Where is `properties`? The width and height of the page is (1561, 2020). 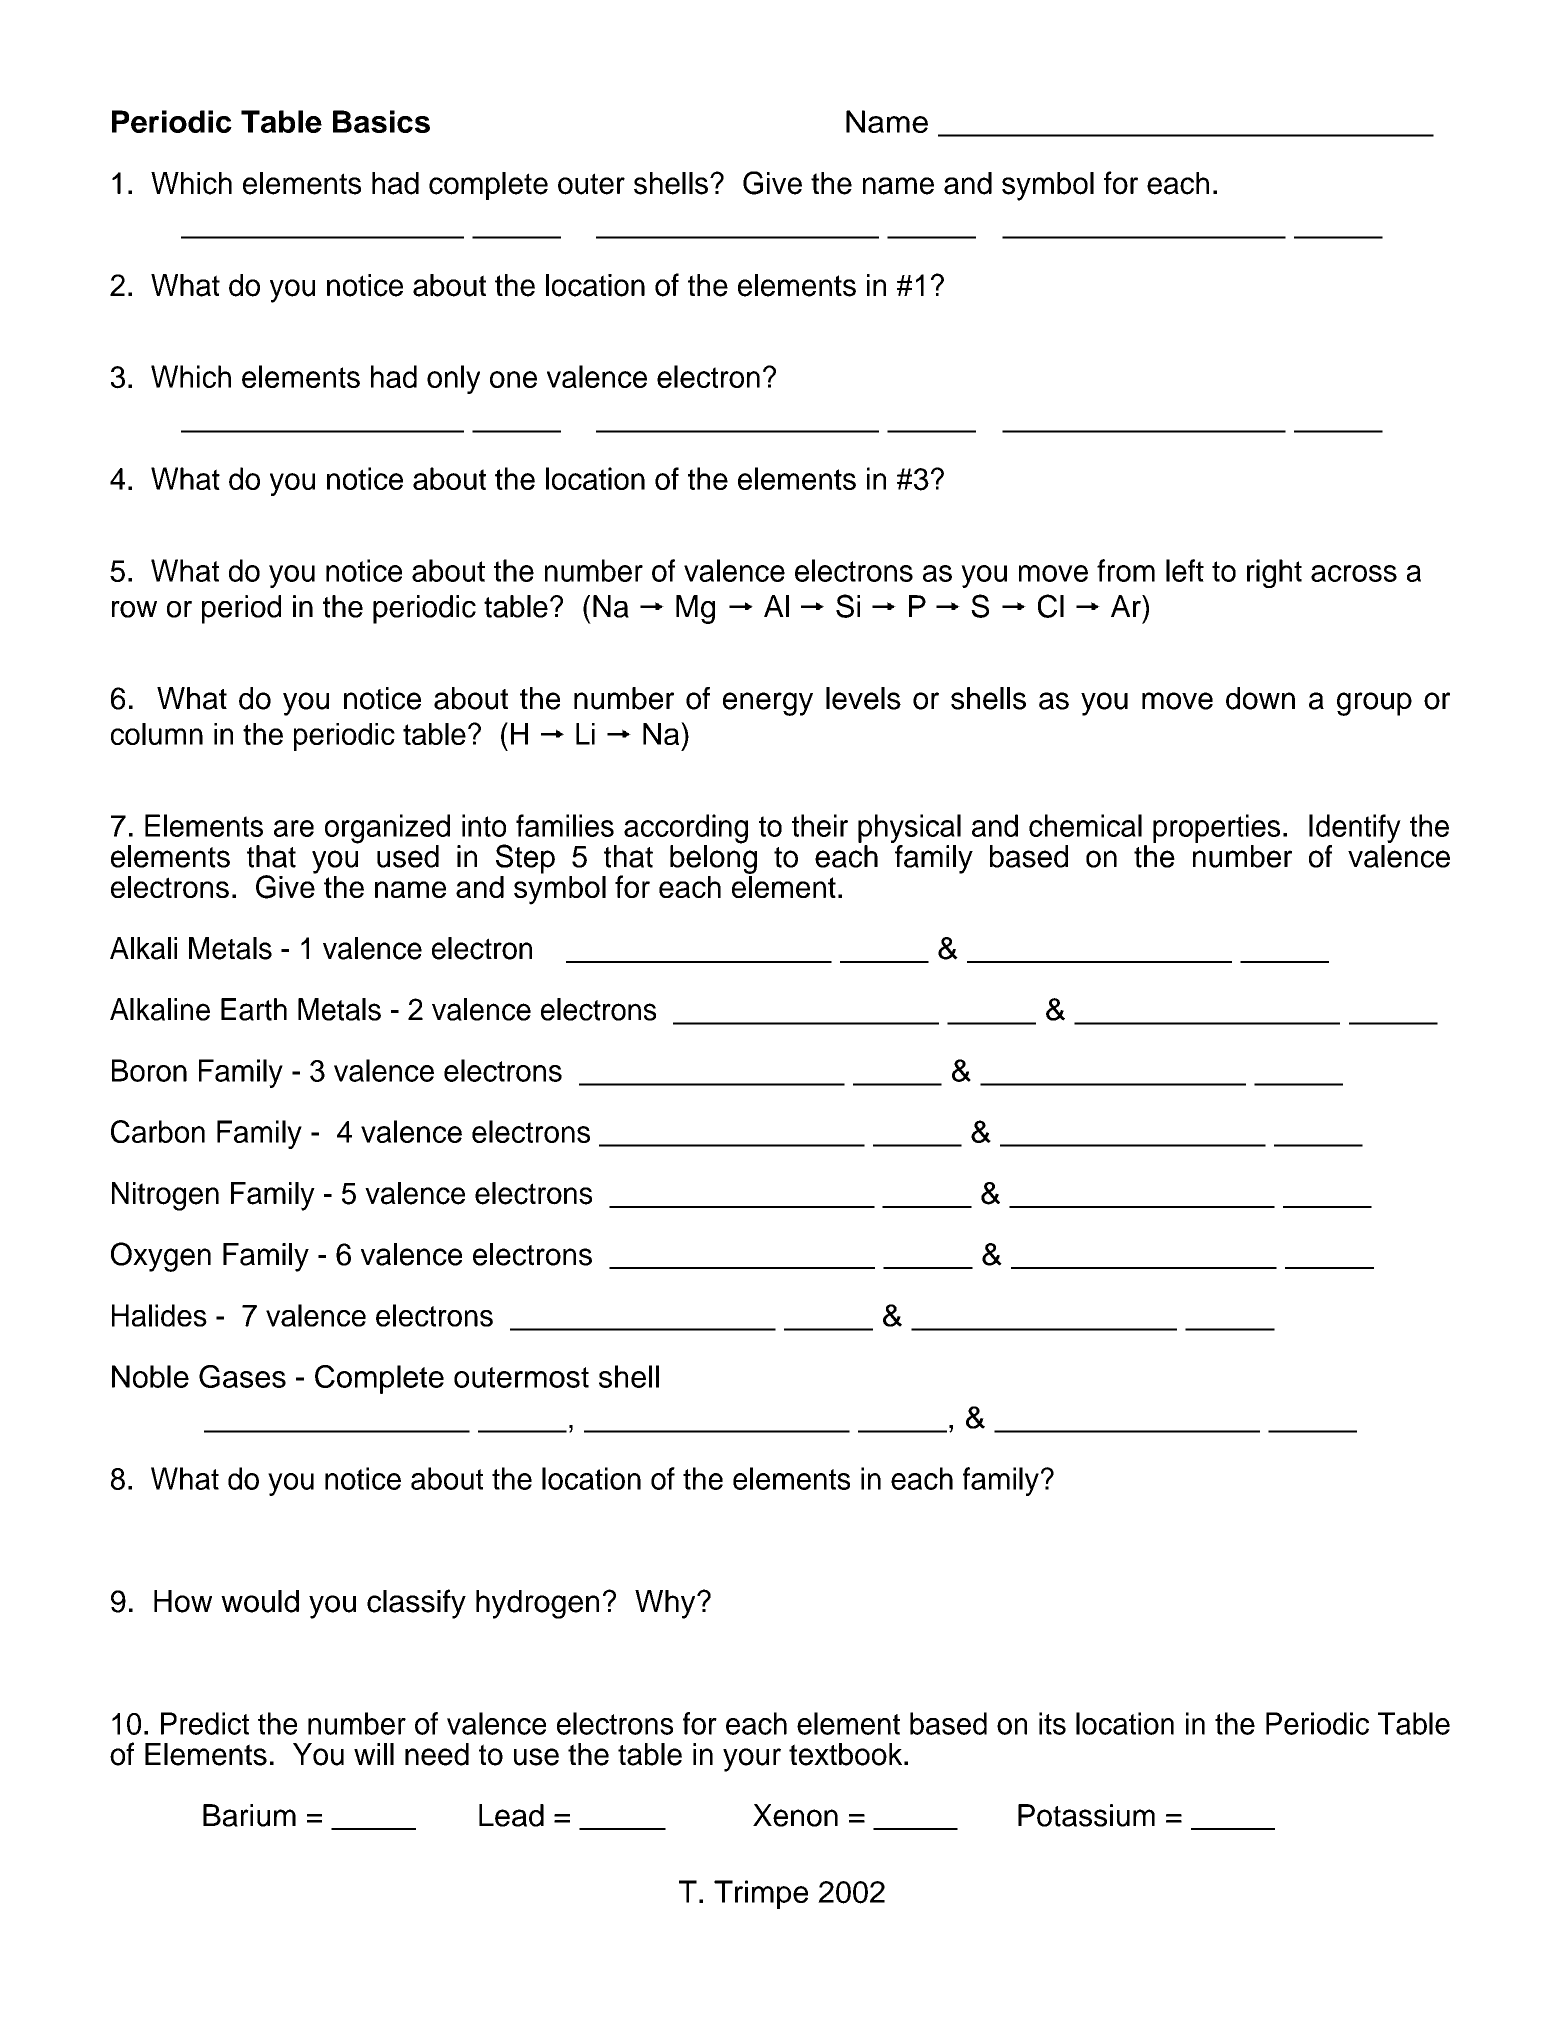 properties is located at coordinates (1216, 828).
